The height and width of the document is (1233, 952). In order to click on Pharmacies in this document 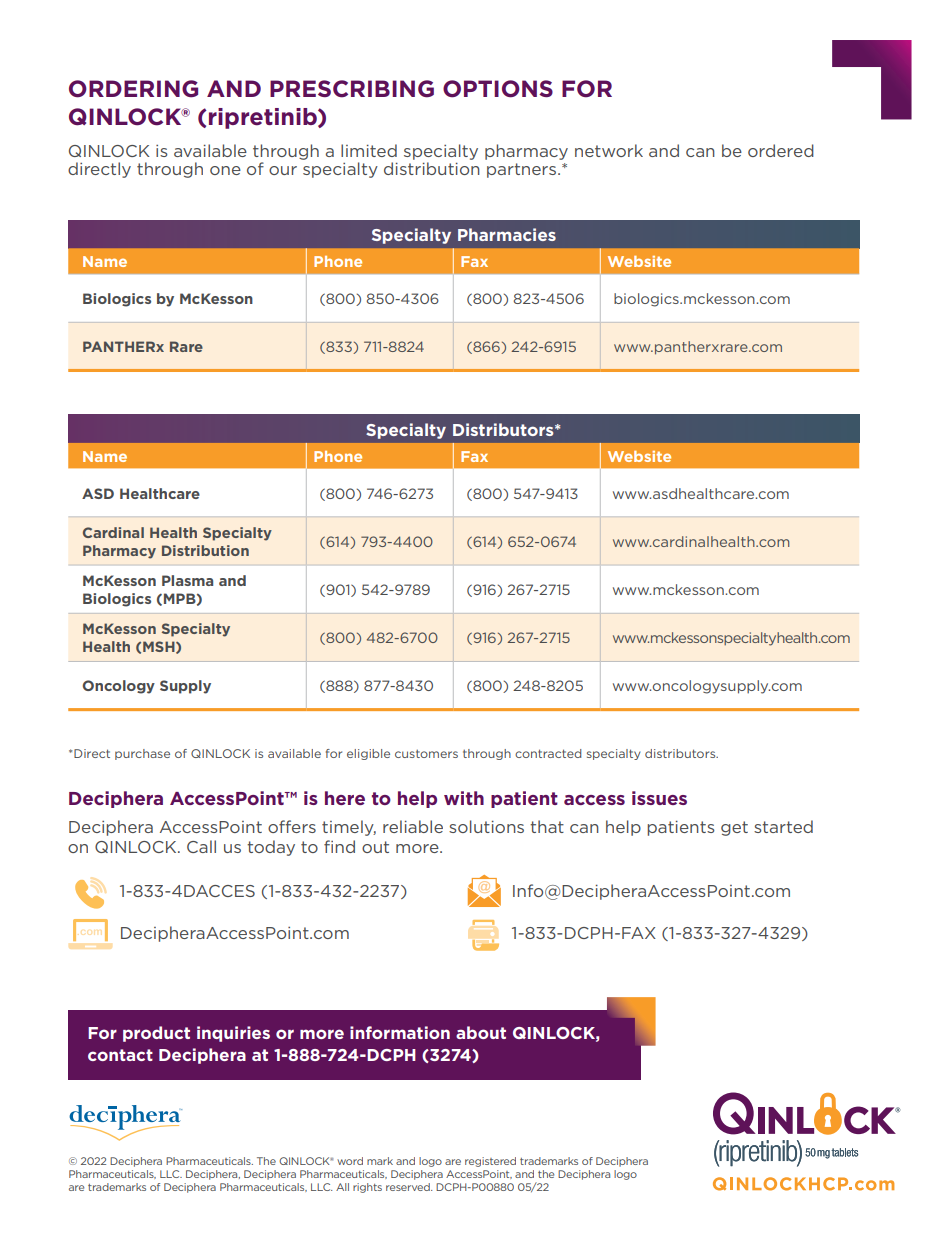, I will do `click(507, 234)`.
